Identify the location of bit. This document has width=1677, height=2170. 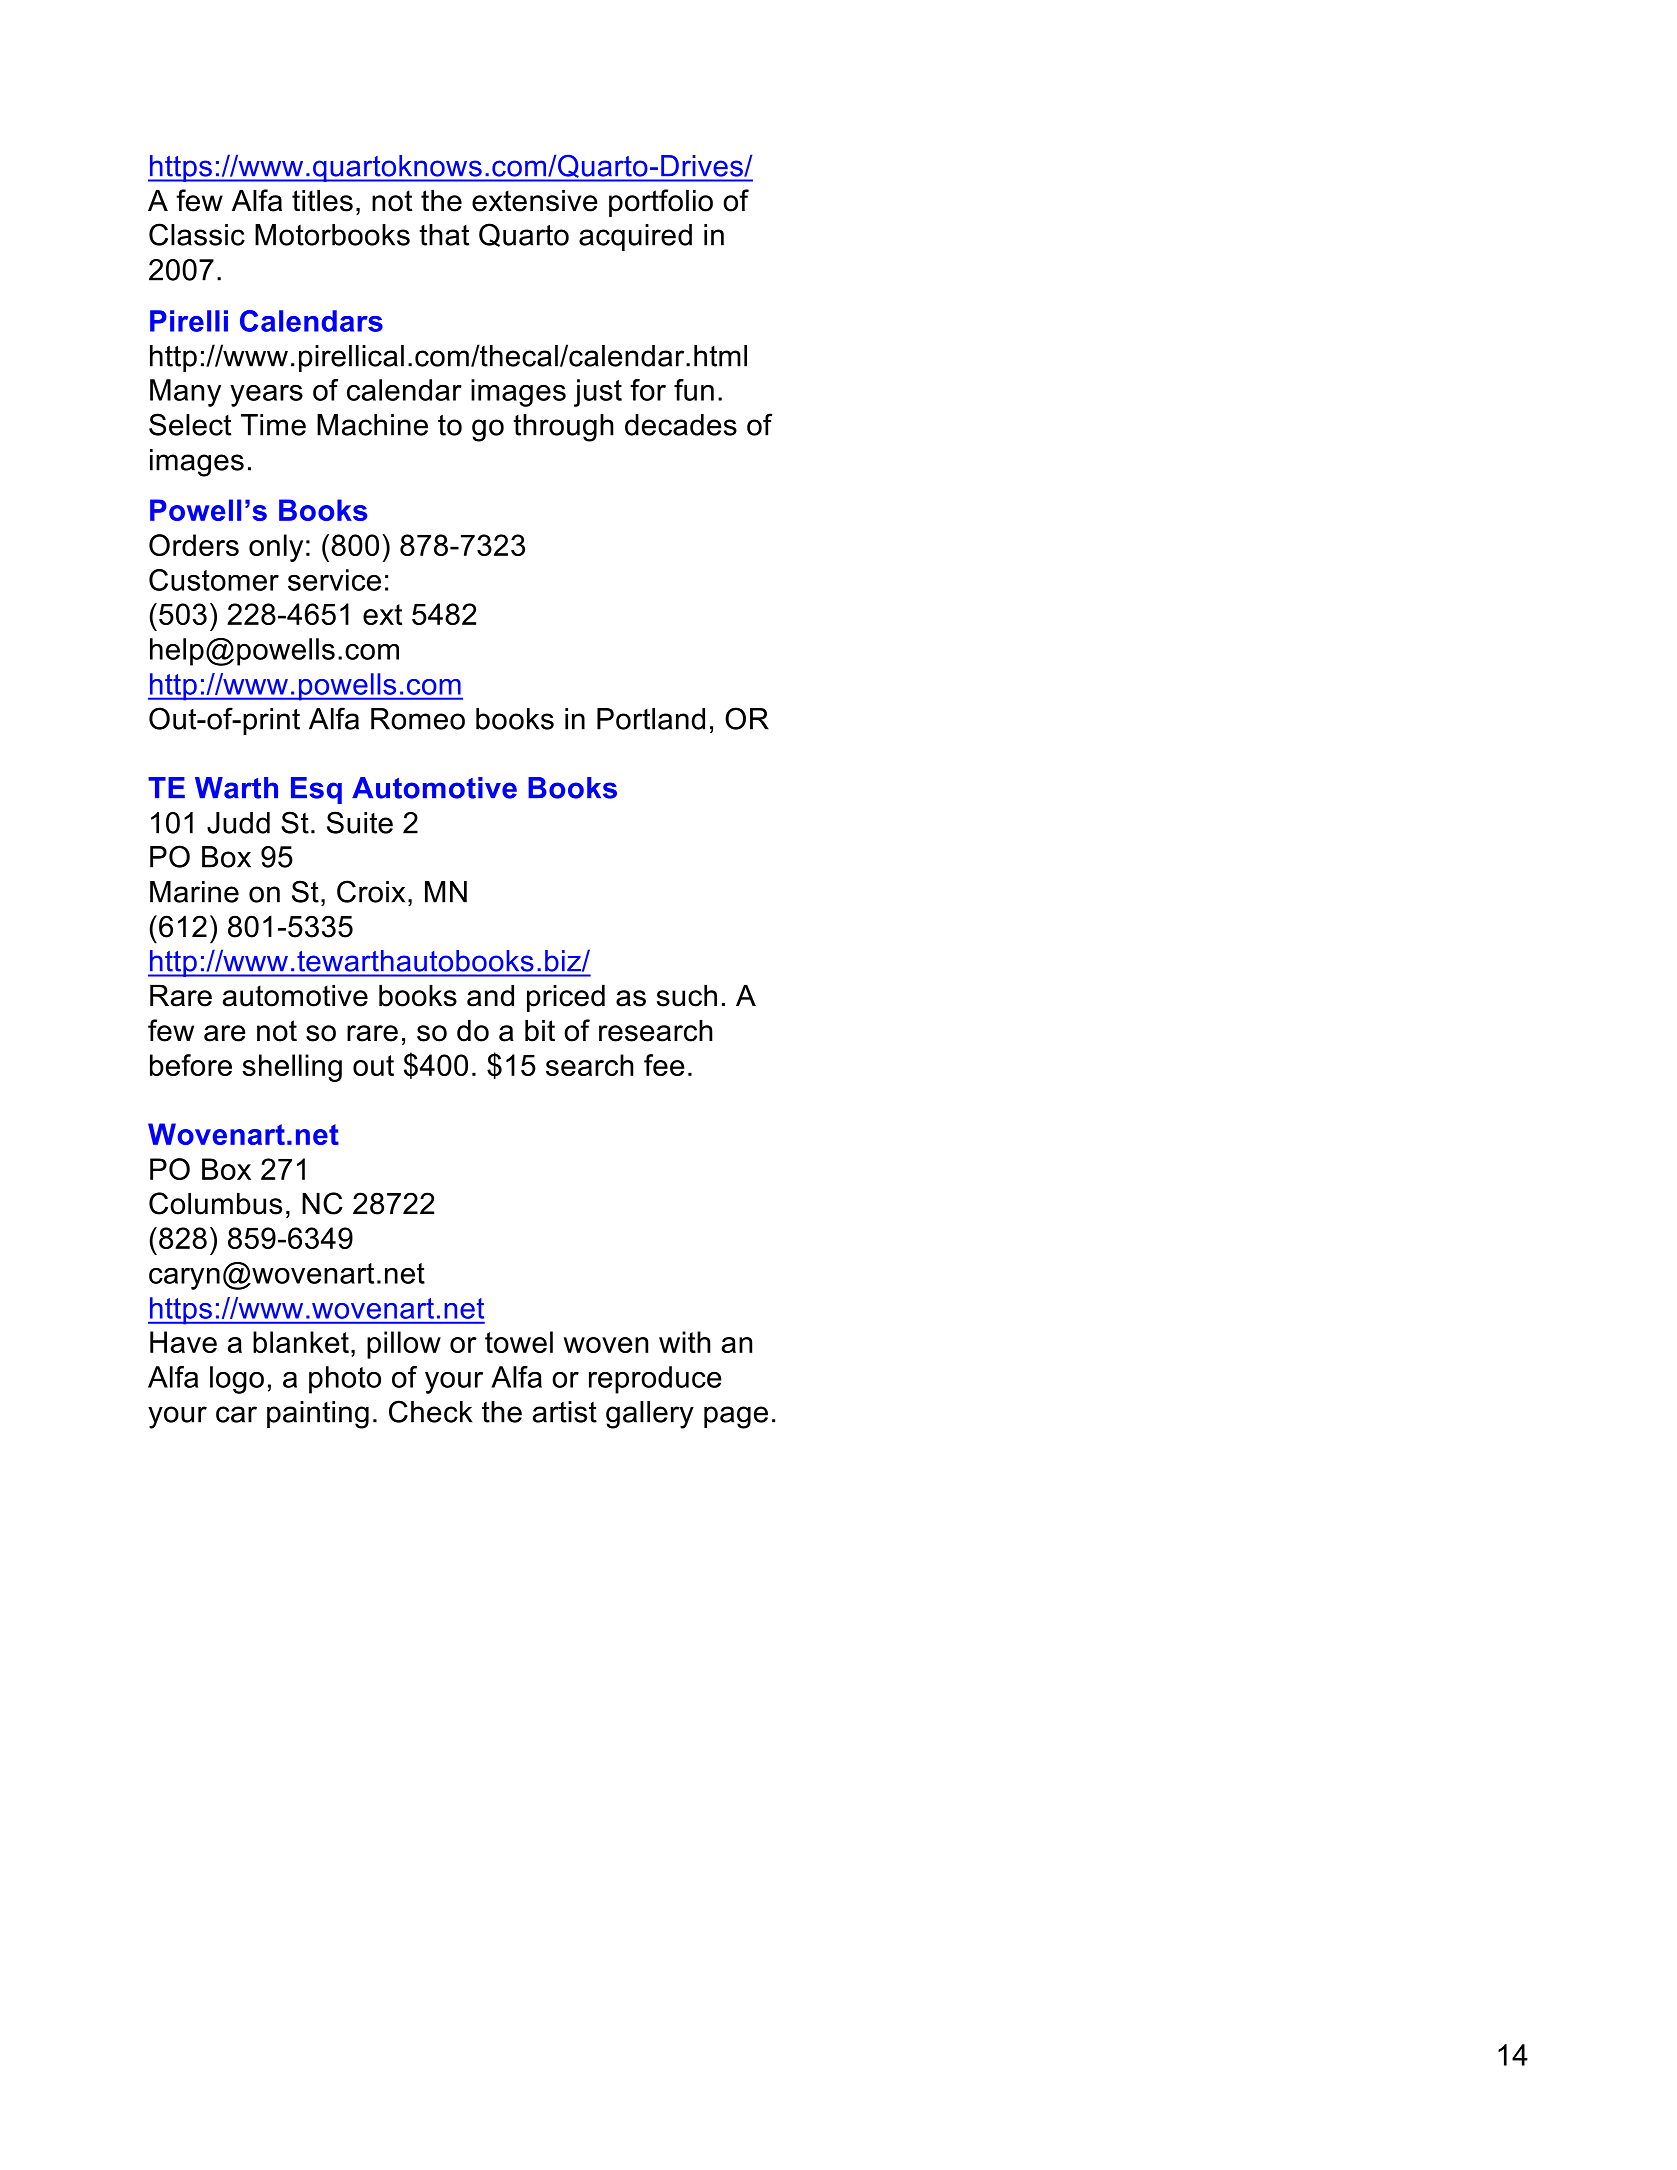
(540, 1031).
